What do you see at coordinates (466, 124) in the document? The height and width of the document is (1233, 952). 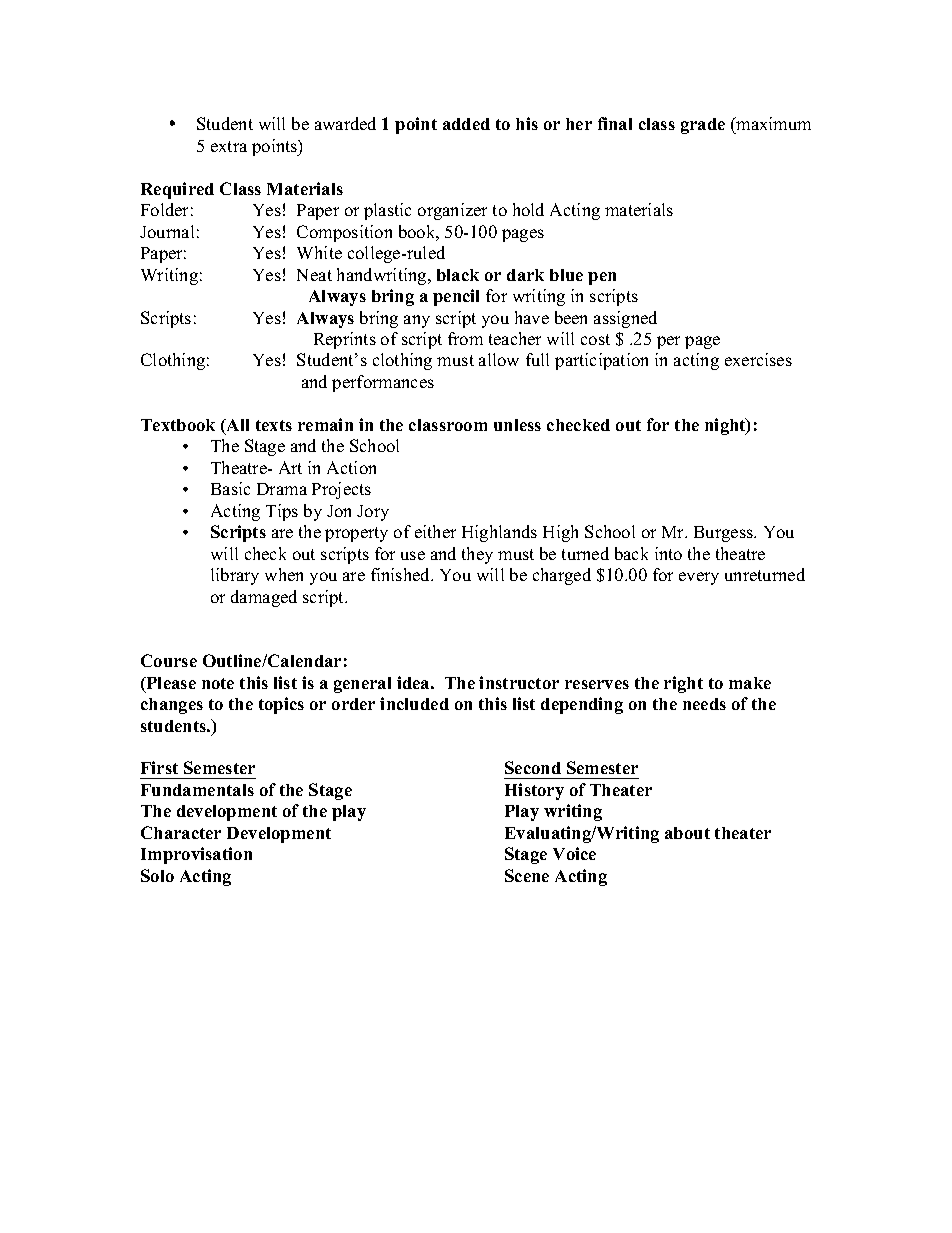 I see `added` at bounding box center [466, 124].
